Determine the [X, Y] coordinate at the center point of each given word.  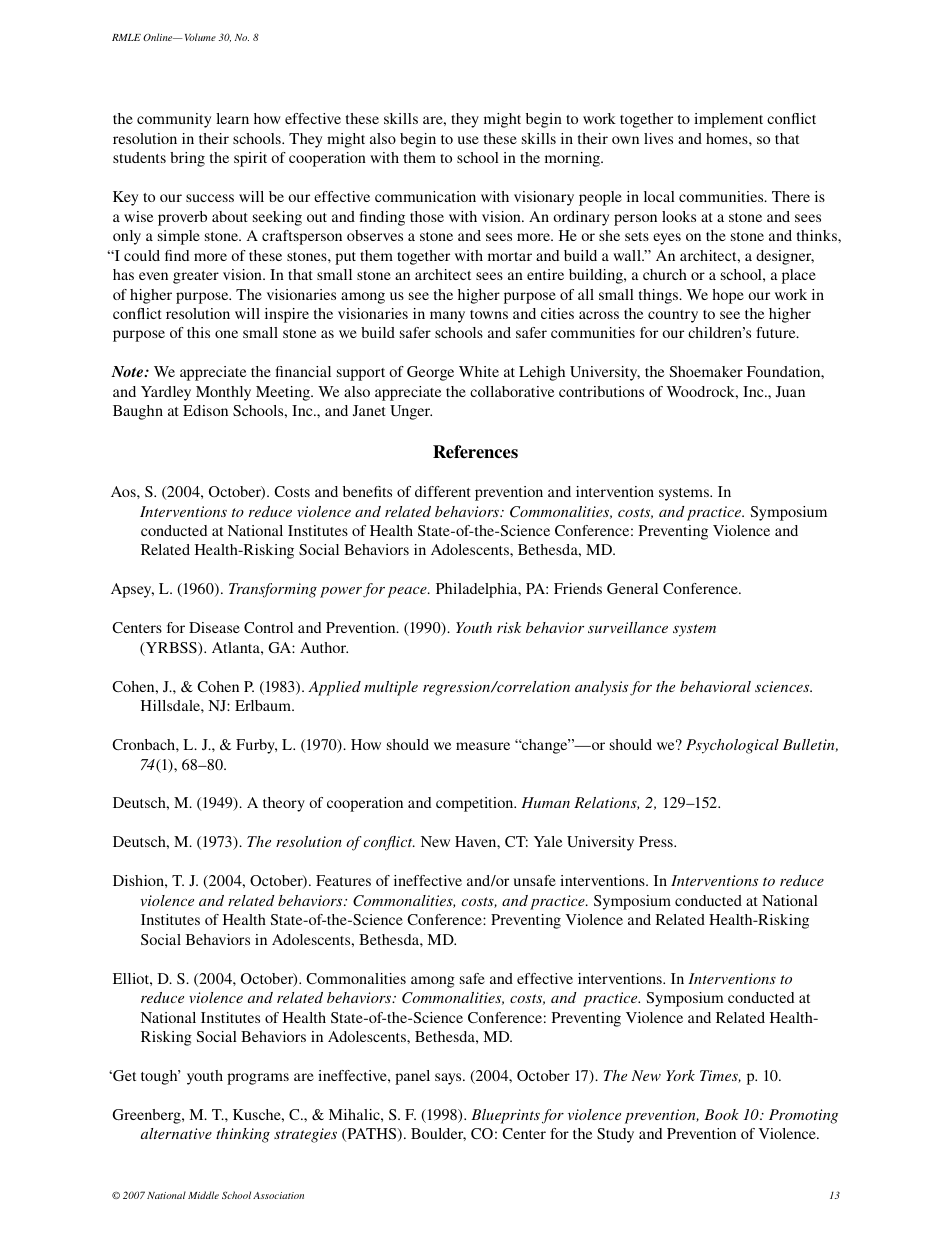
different [443, 491]
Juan [790, 391]
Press [657, 841]
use [468, 140]
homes [728, 138]
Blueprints [505, 1116]
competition [476, 804]
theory [284, 804]
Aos [124, 491]
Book [721, 1114]
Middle [203, 1195]
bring [187, 159]
